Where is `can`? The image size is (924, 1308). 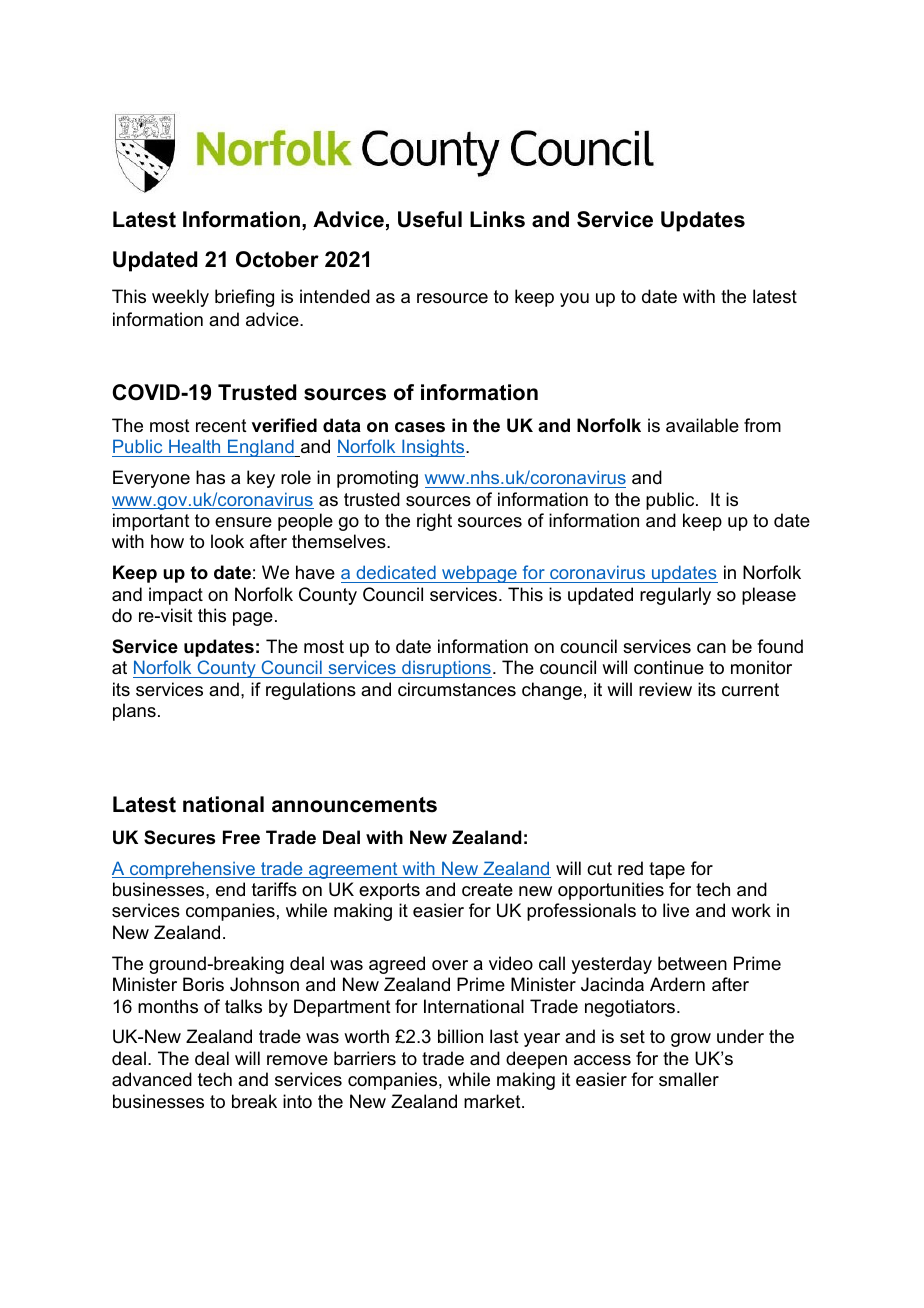
can is located at coordinates (711, 648).
